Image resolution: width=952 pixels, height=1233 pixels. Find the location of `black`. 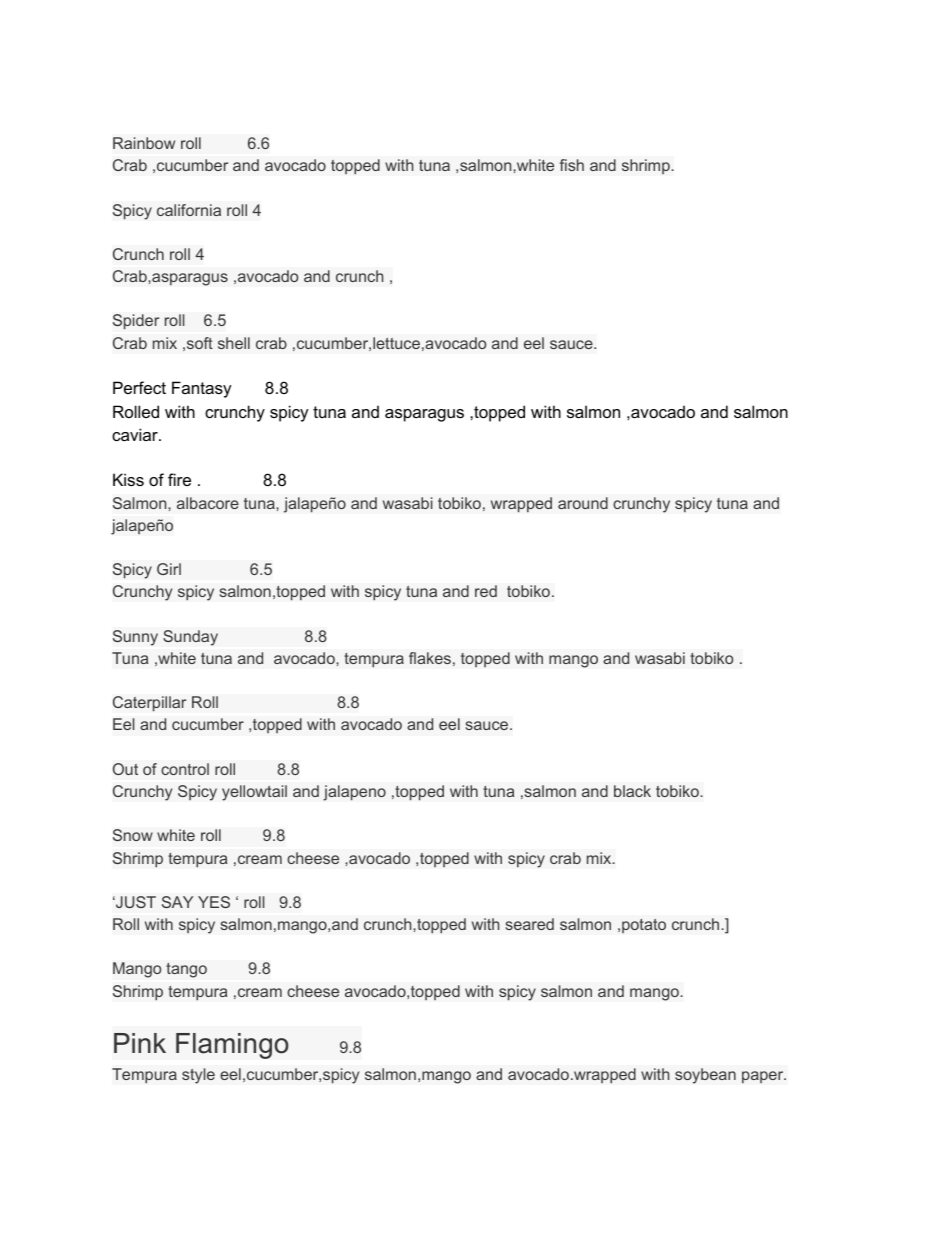

black is located at coordinates (632, 791).
